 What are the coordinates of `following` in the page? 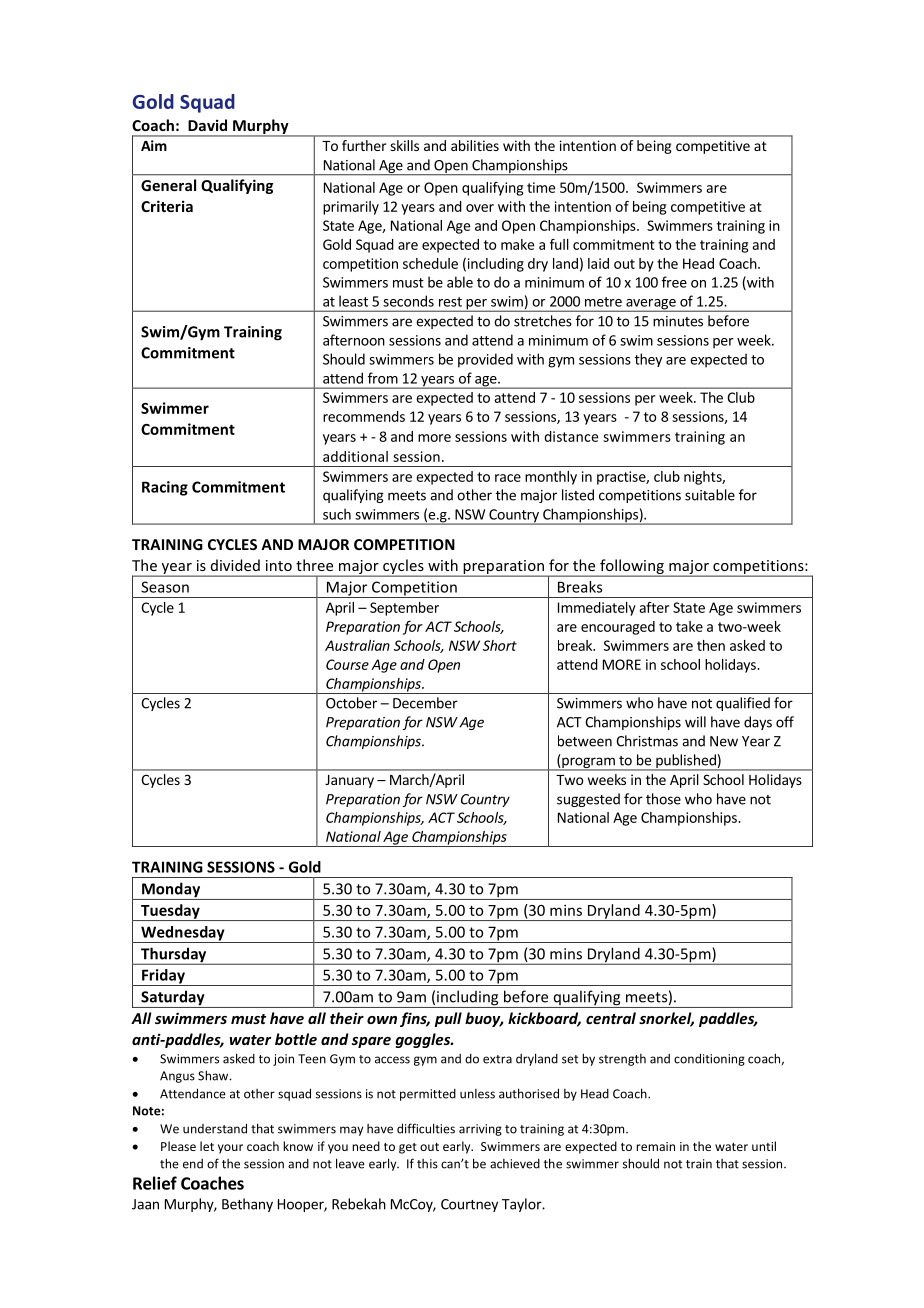 It's located at (632, 568).
